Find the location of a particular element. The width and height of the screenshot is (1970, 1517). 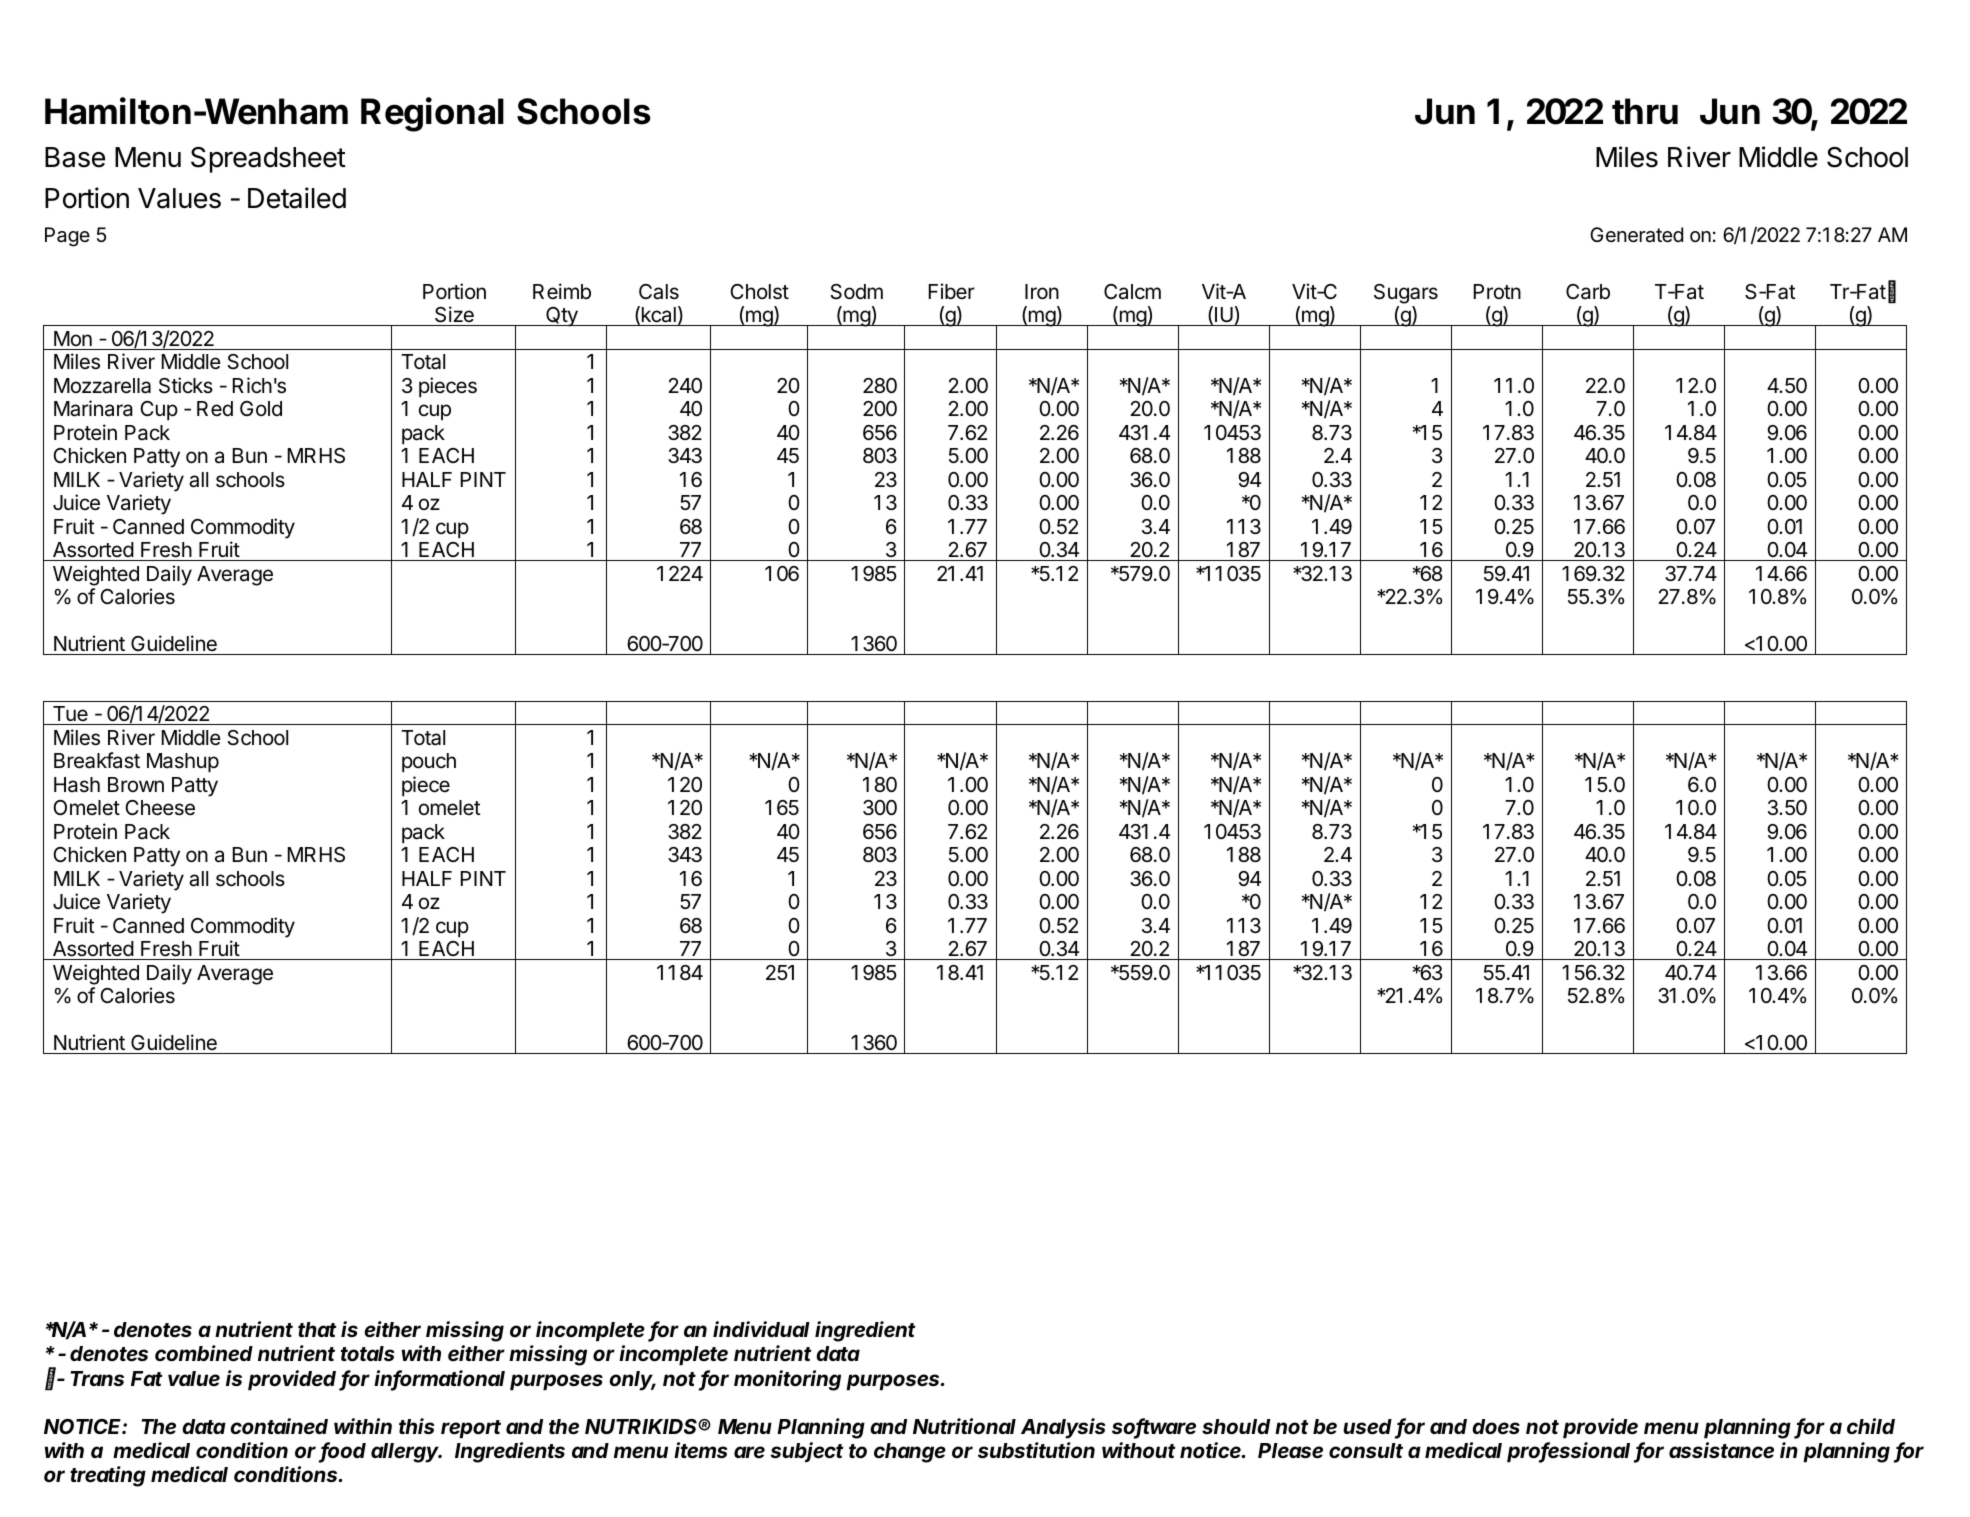

Nutritional is located at coordinates (964, 1426).
